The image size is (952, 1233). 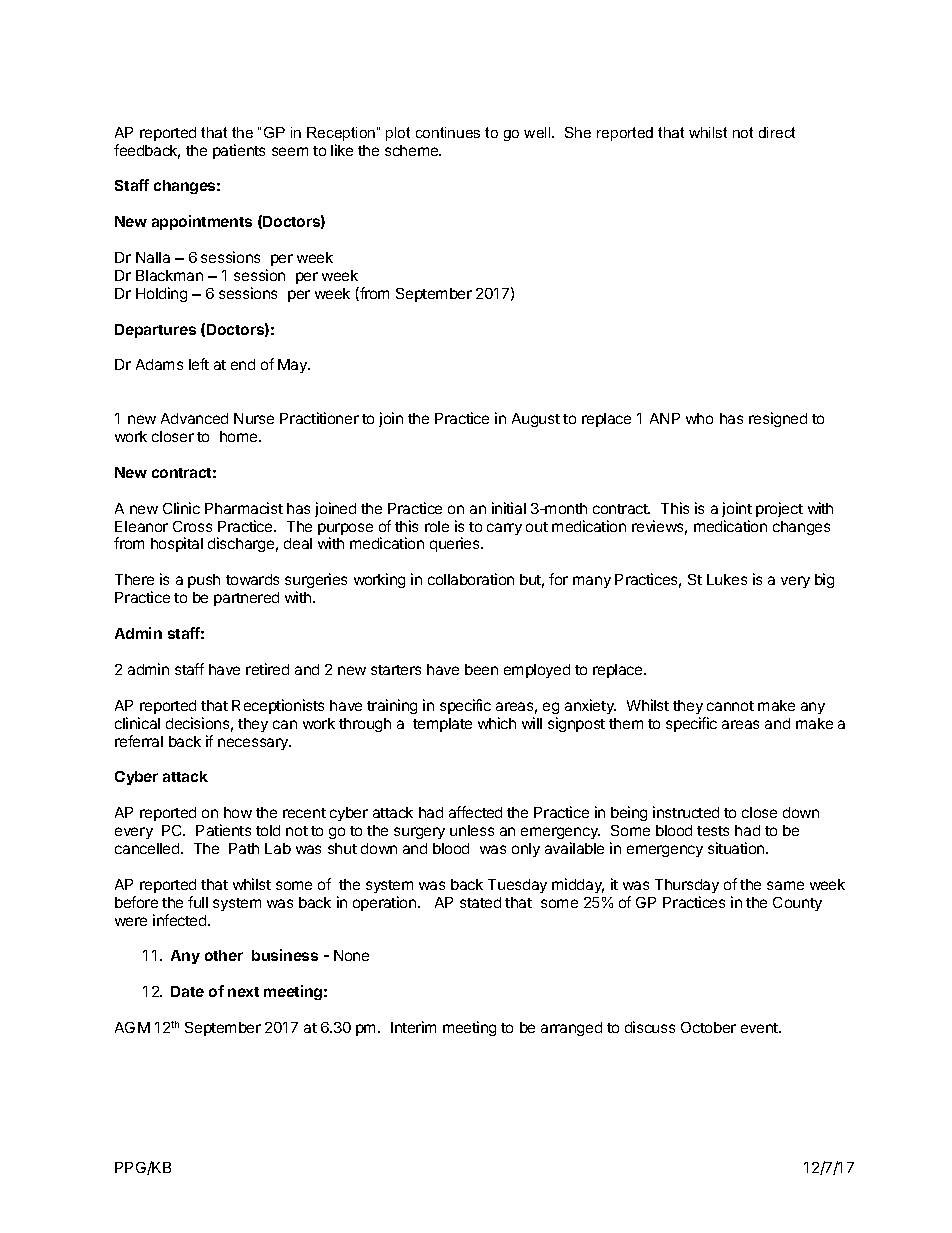 I want to click on Date, so click(x=187, y=991).
